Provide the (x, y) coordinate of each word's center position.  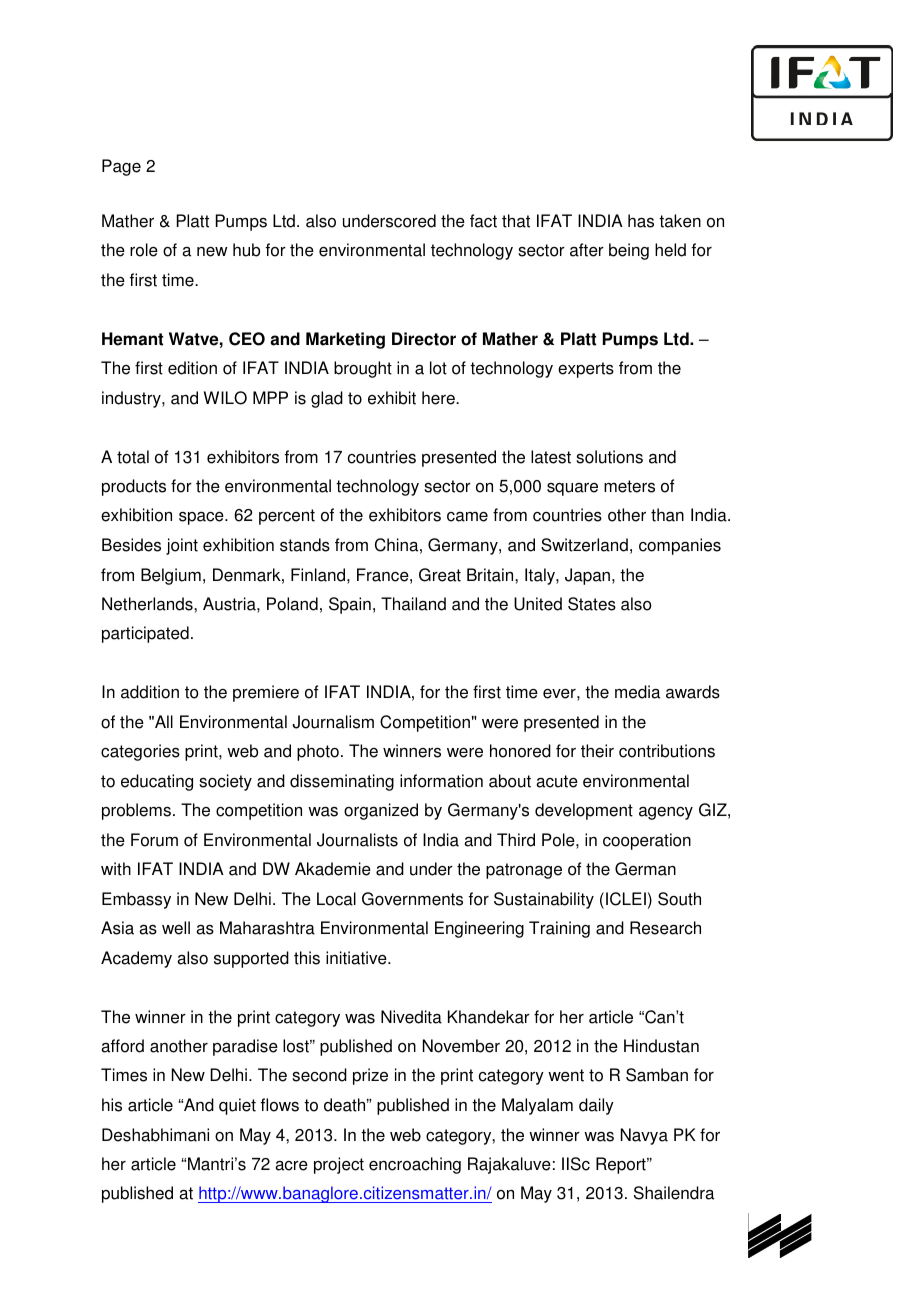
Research (665, 928)
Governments (412, 899)
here (439, 398)
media (637, 692)
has (641, 221)
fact (483, 221)
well (176, 928)
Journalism (333, 722)
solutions (609, 457)
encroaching (415, 1165)
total (133, 457)
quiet (237, 1106)
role (144, 250)
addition (150, 692)
